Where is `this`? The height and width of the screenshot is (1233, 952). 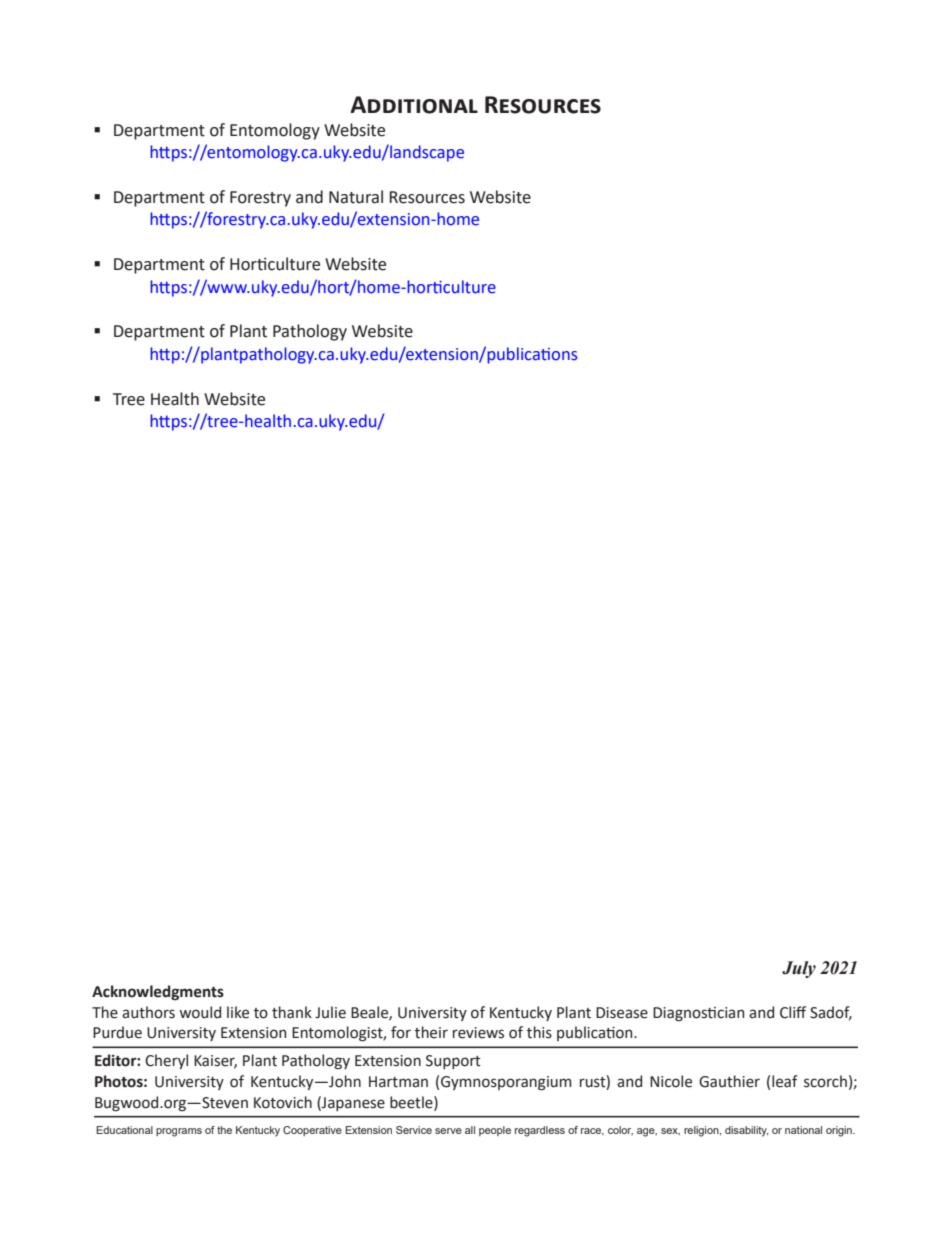 this is located at coordinates (539, 1032).
